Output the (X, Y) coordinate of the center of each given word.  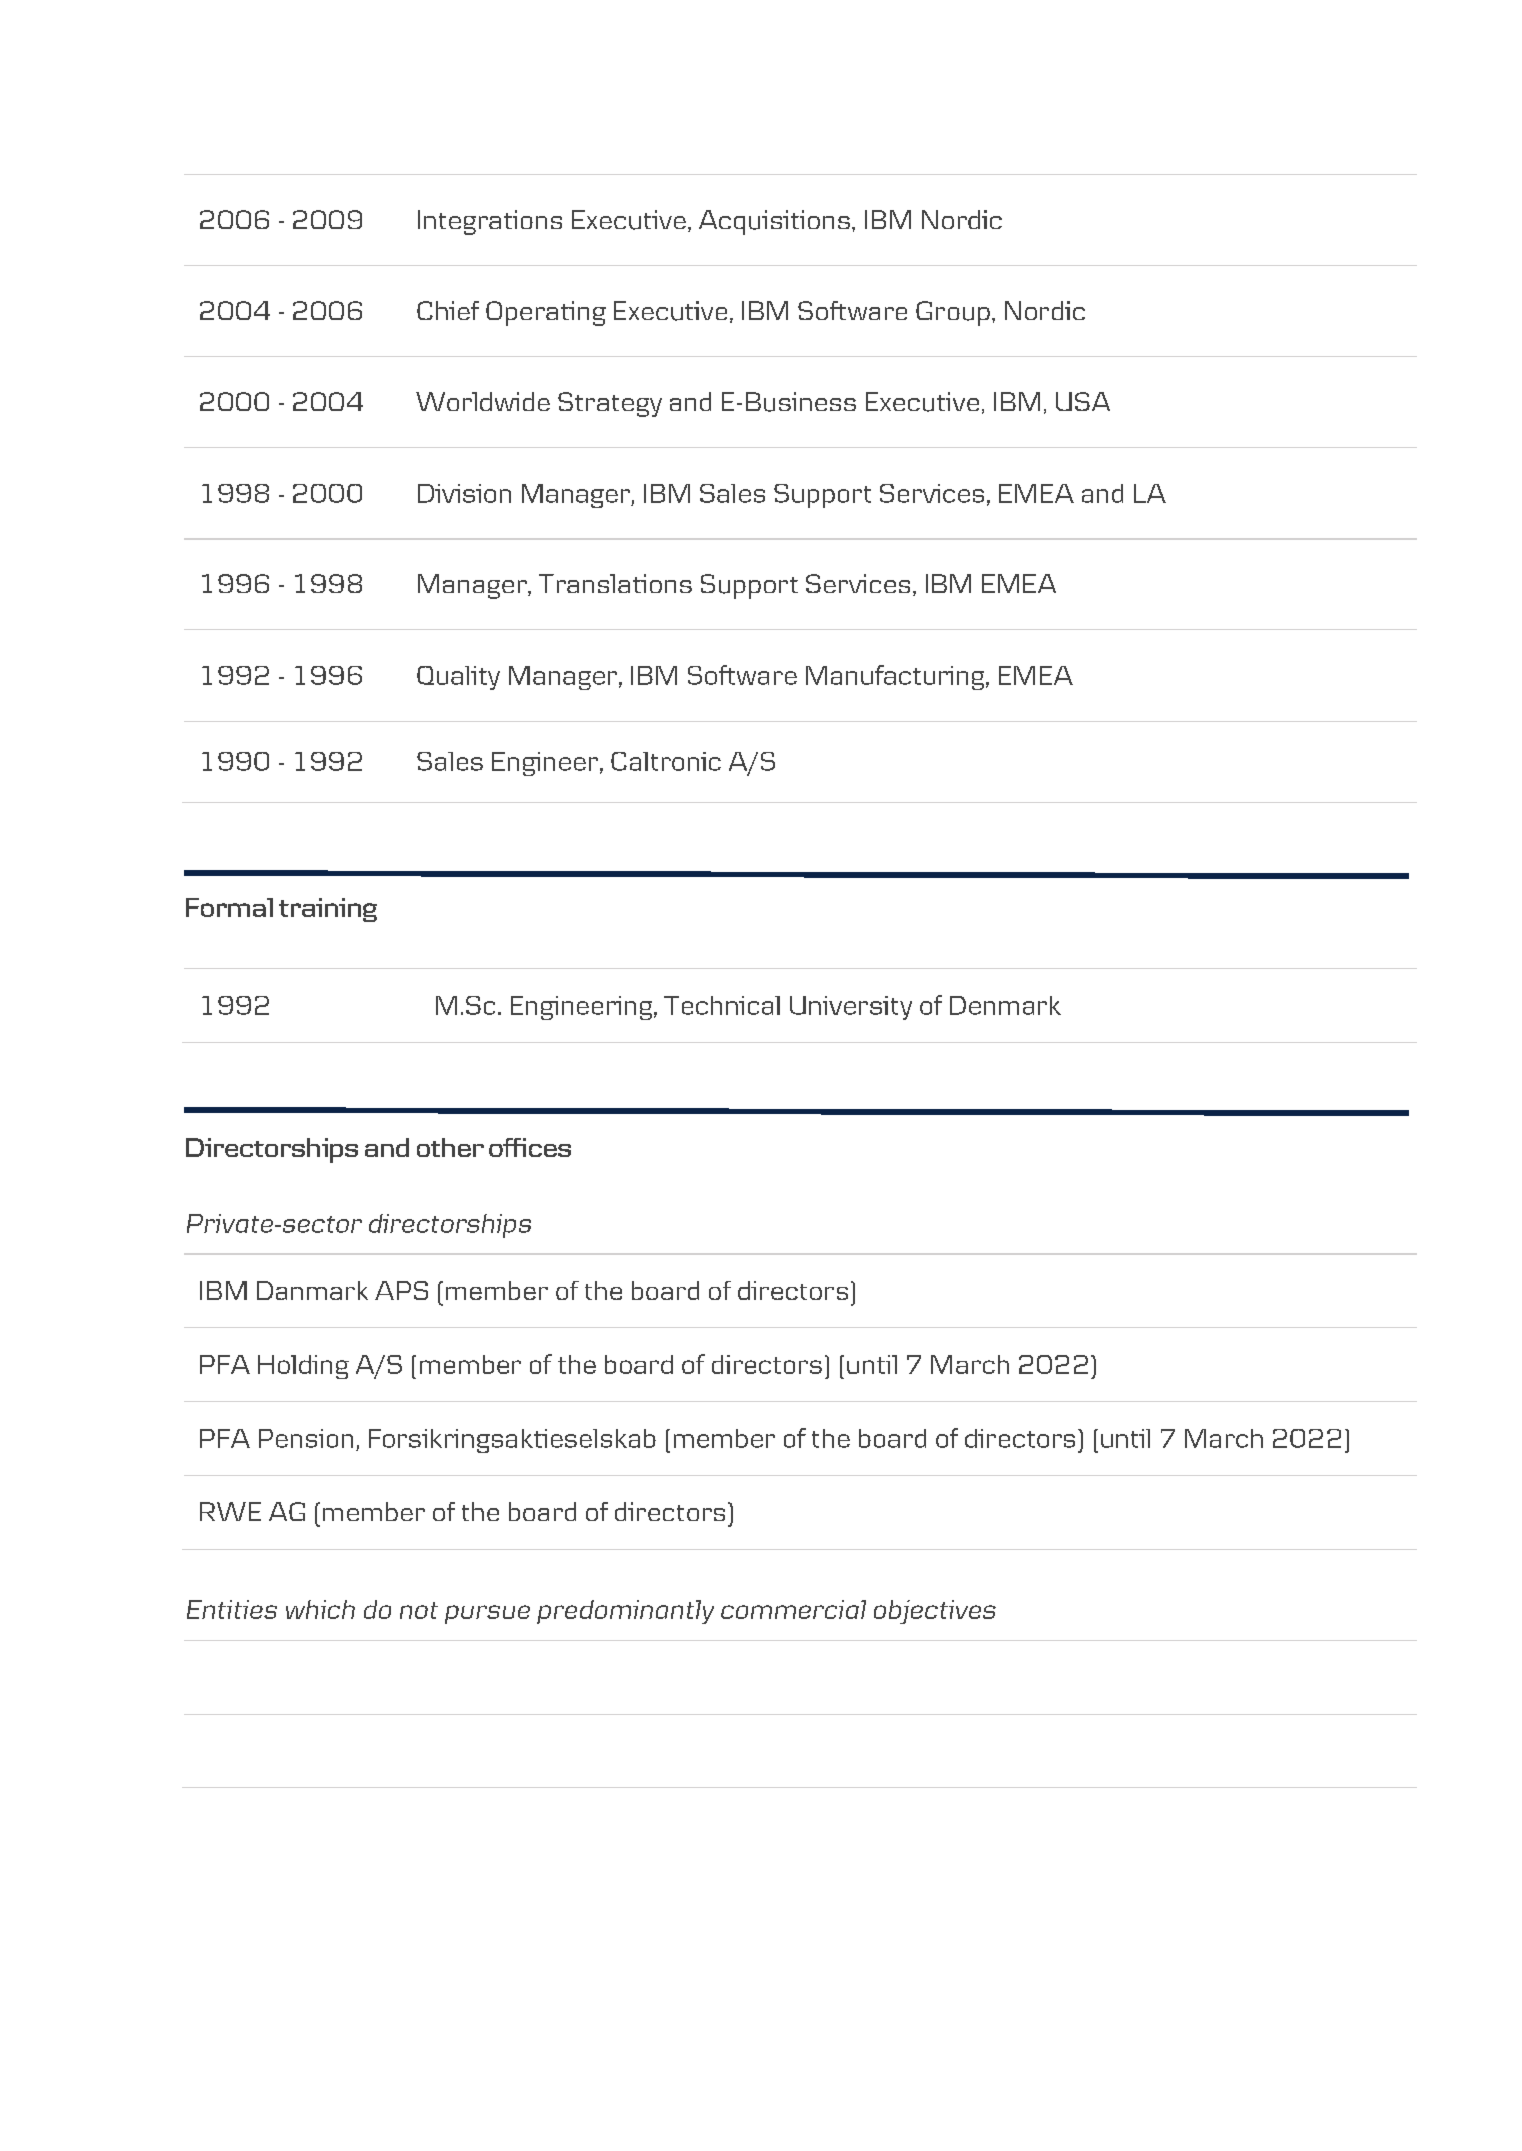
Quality (458, 678)
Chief (448, 310)
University (851, 1008)
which (320, 1609)
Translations (615, 583)
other (450, 1147)
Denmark (1005, 1005)
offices (530, 1147)
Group (953, 313)
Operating (546, 313)
